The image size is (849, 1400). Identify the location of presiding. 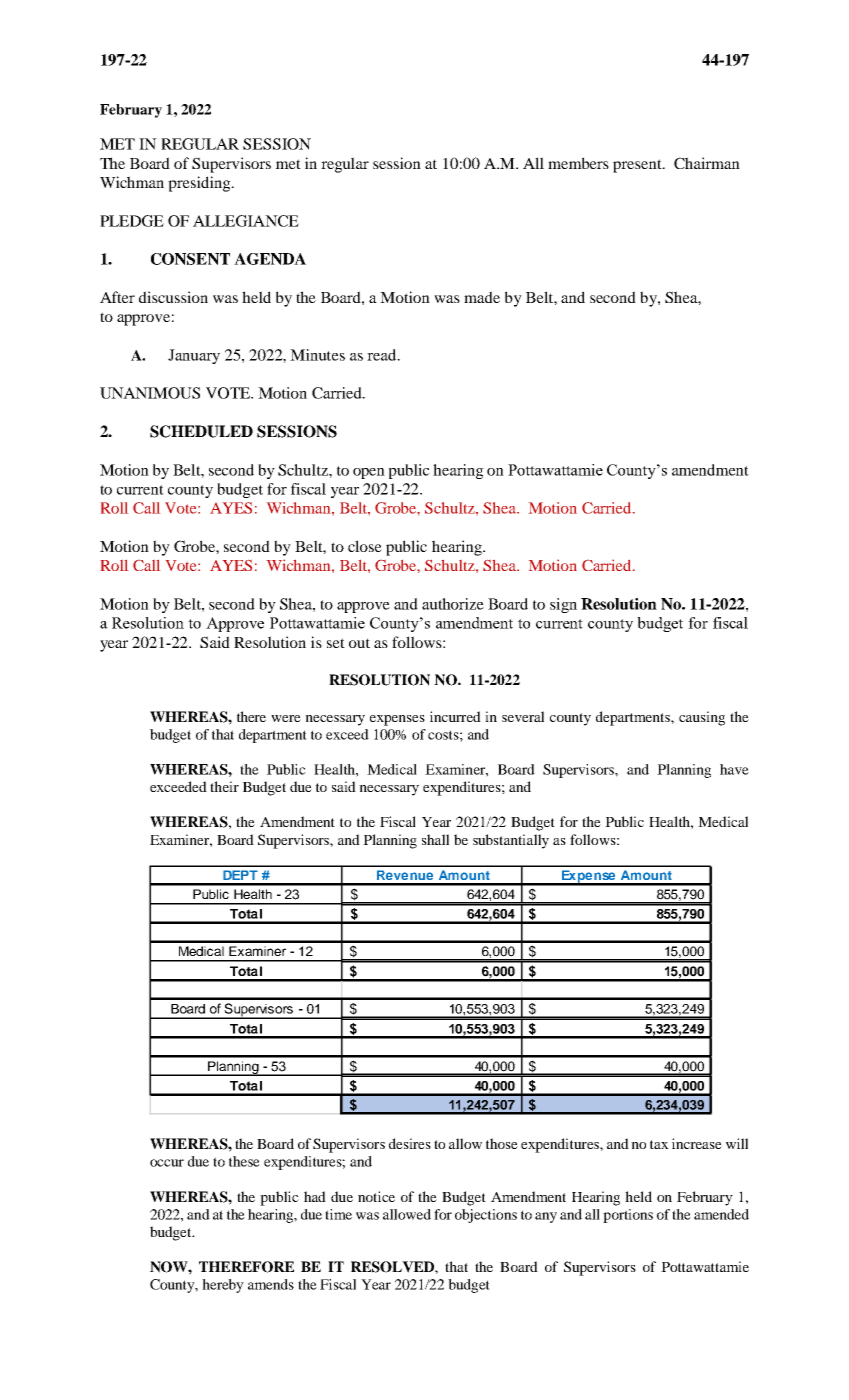
(200, 184).
